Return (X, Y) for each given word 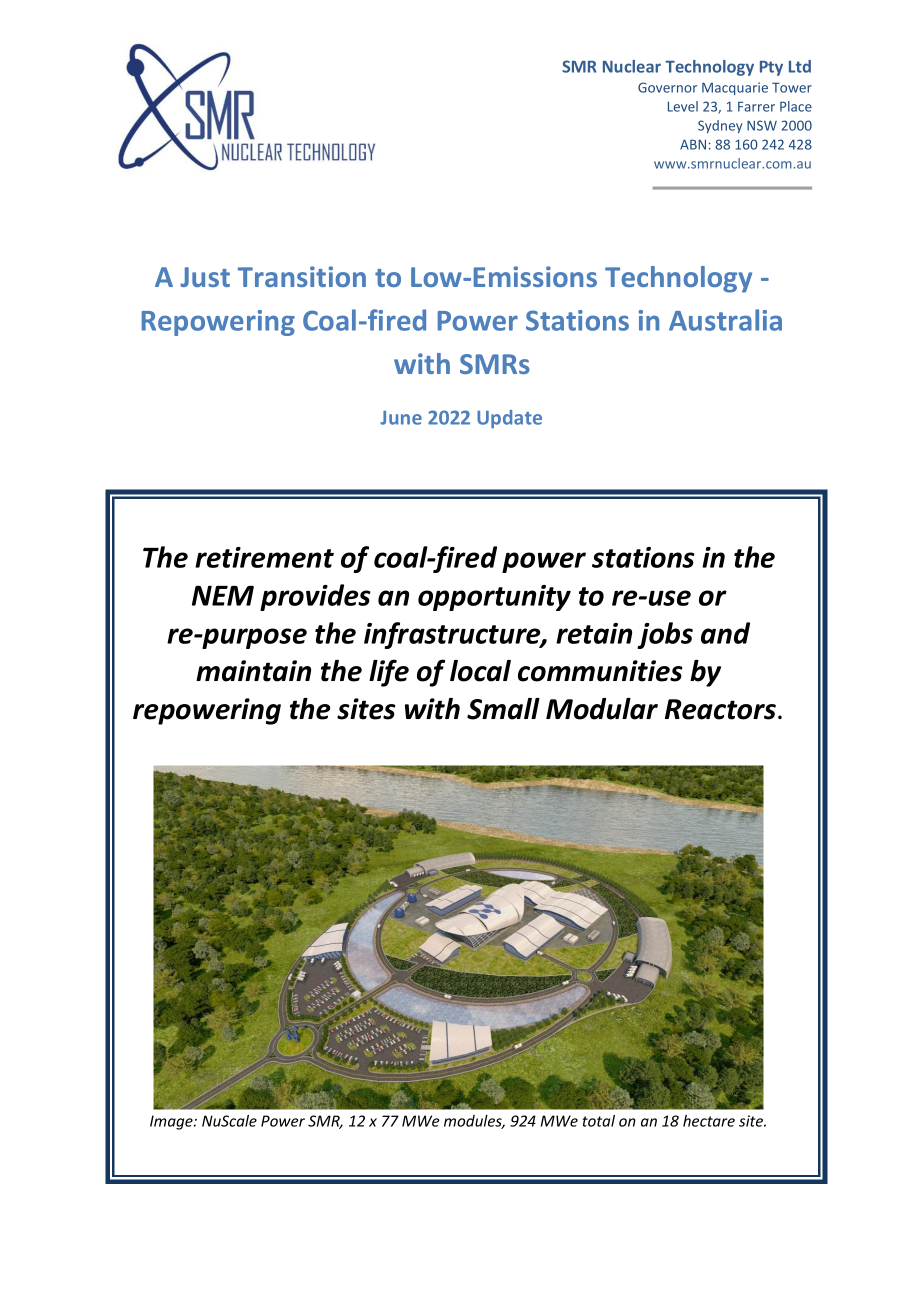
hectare (709, 1121)
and (725, 633)
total (599, 1121)
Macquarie (735, 88)
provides (315, 597)
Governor (667, 87)
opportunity (494, 598)
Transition (302, 276)
